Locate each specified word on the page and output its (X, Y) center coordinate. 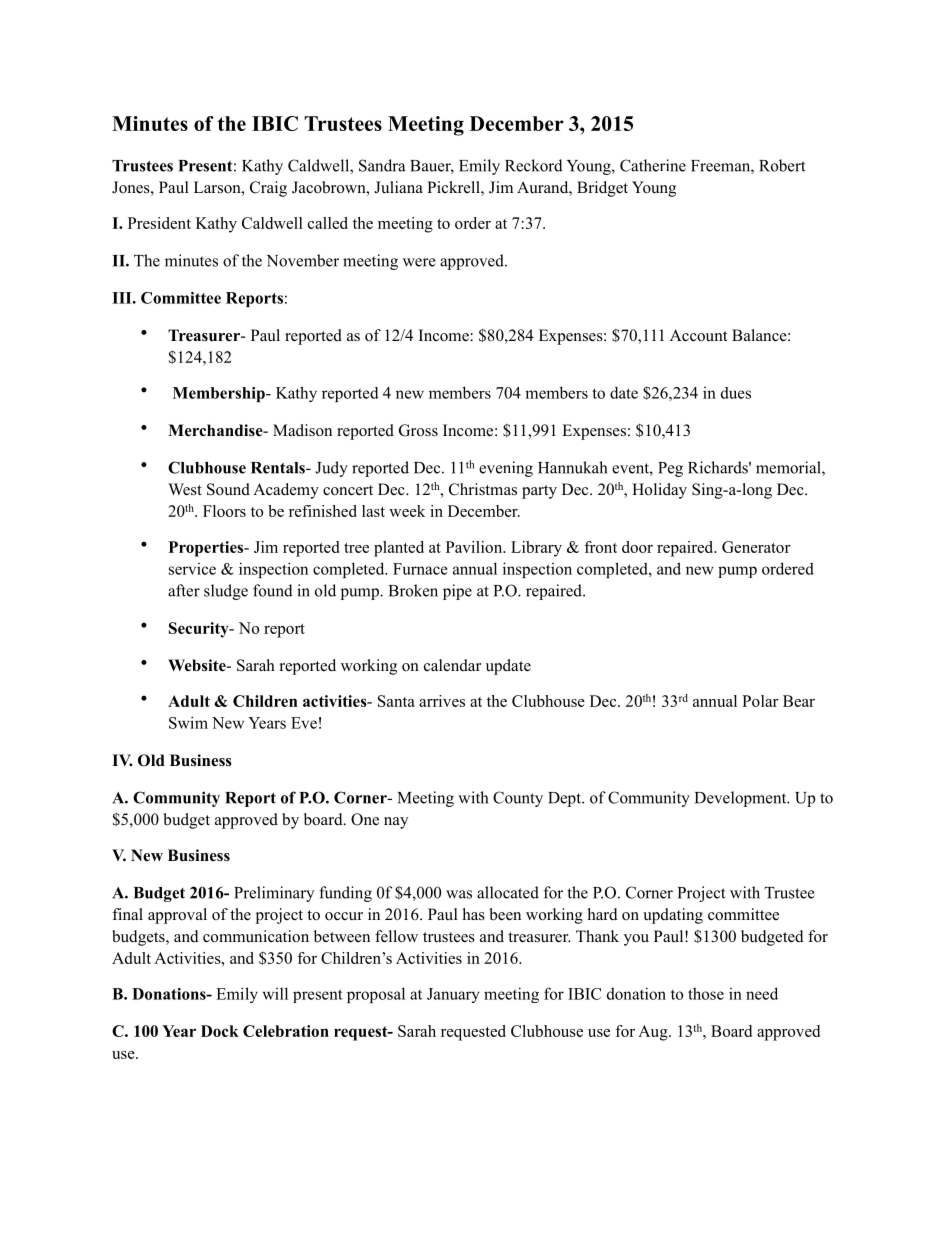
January (453, 995)
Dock (220, 1031)
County (518, 799)
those (706, 993)
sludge (226, 592)
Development (742, 799)
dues (736, 393)
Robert (782, 165)
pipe (457, 592)
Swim (188, 722)
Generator (756, 547)
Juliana (398, 187)
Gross (418, 430)
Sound (228, 489)
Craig (268, 189)
